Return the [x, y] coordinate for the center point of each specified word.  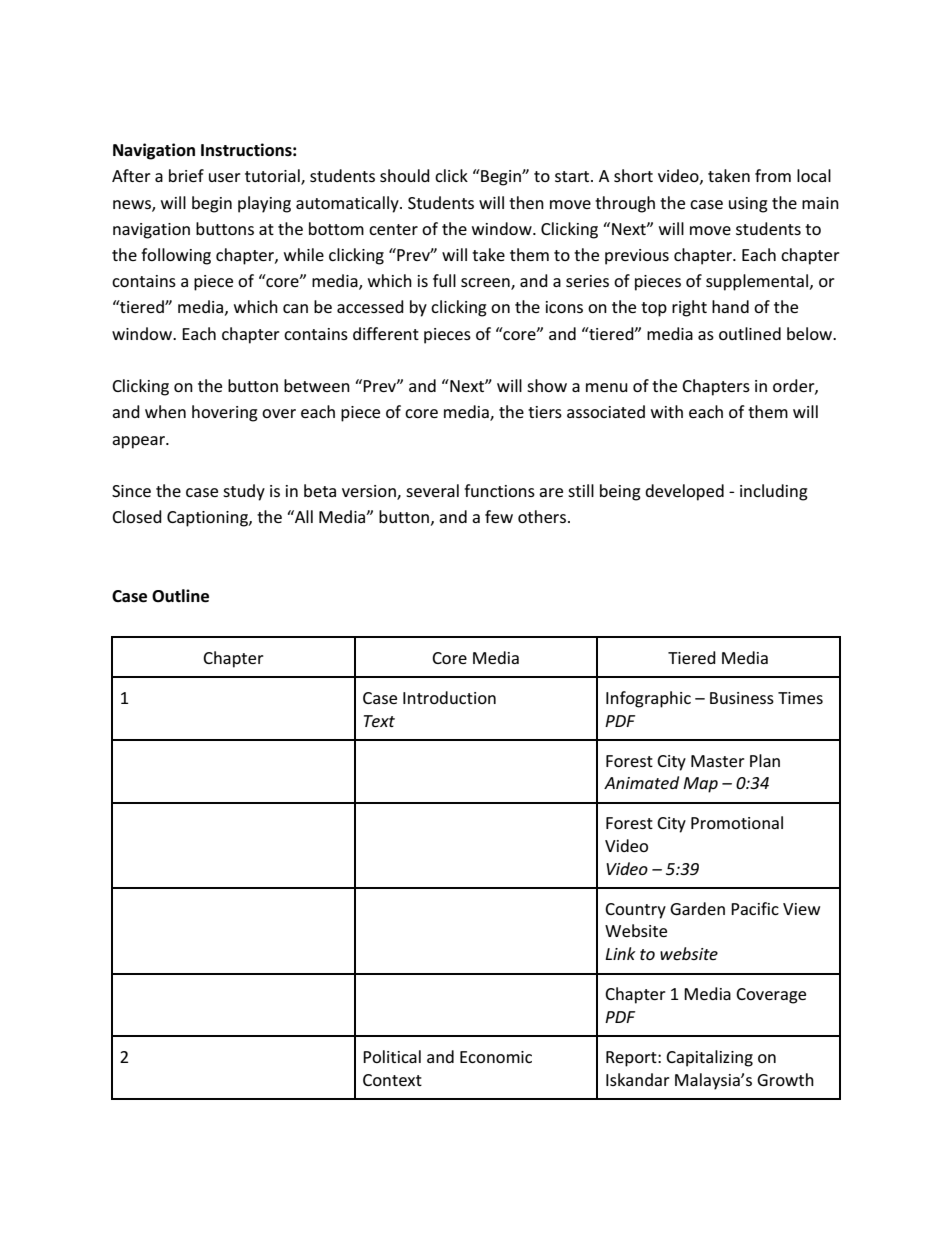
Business [742, 698]
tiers [545, 412]
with [667, 411]
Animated [641, 782]
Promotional [737, 822]
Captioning [208, 519]
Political [392, 1056]
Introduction [449, 697]
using [748, 205]
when [165, 411]
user [225, 177]
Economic [496, 1057]
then [526, 202]
